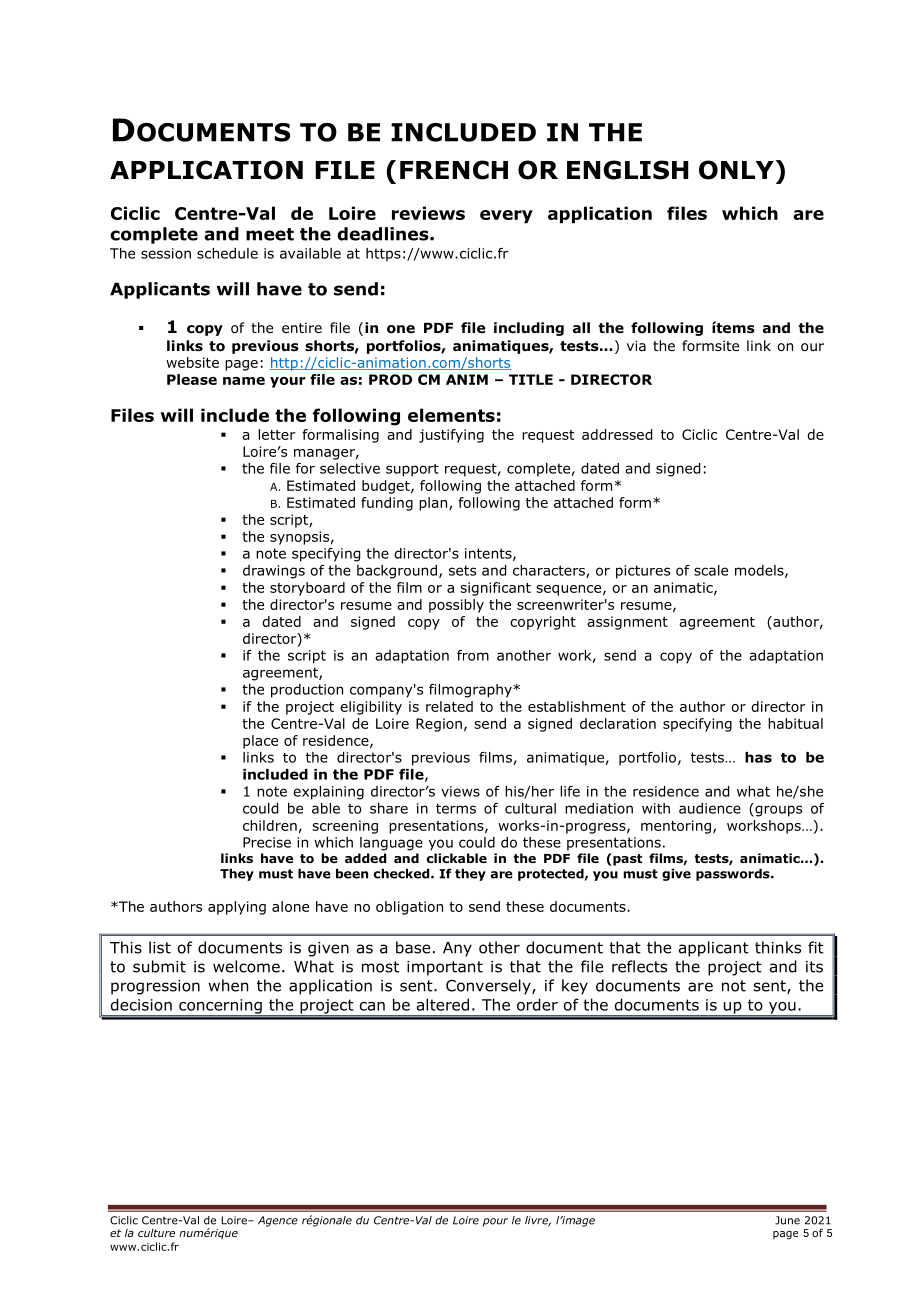 The image size is (924, 1308). I want to click on every, so click(506, 217).
